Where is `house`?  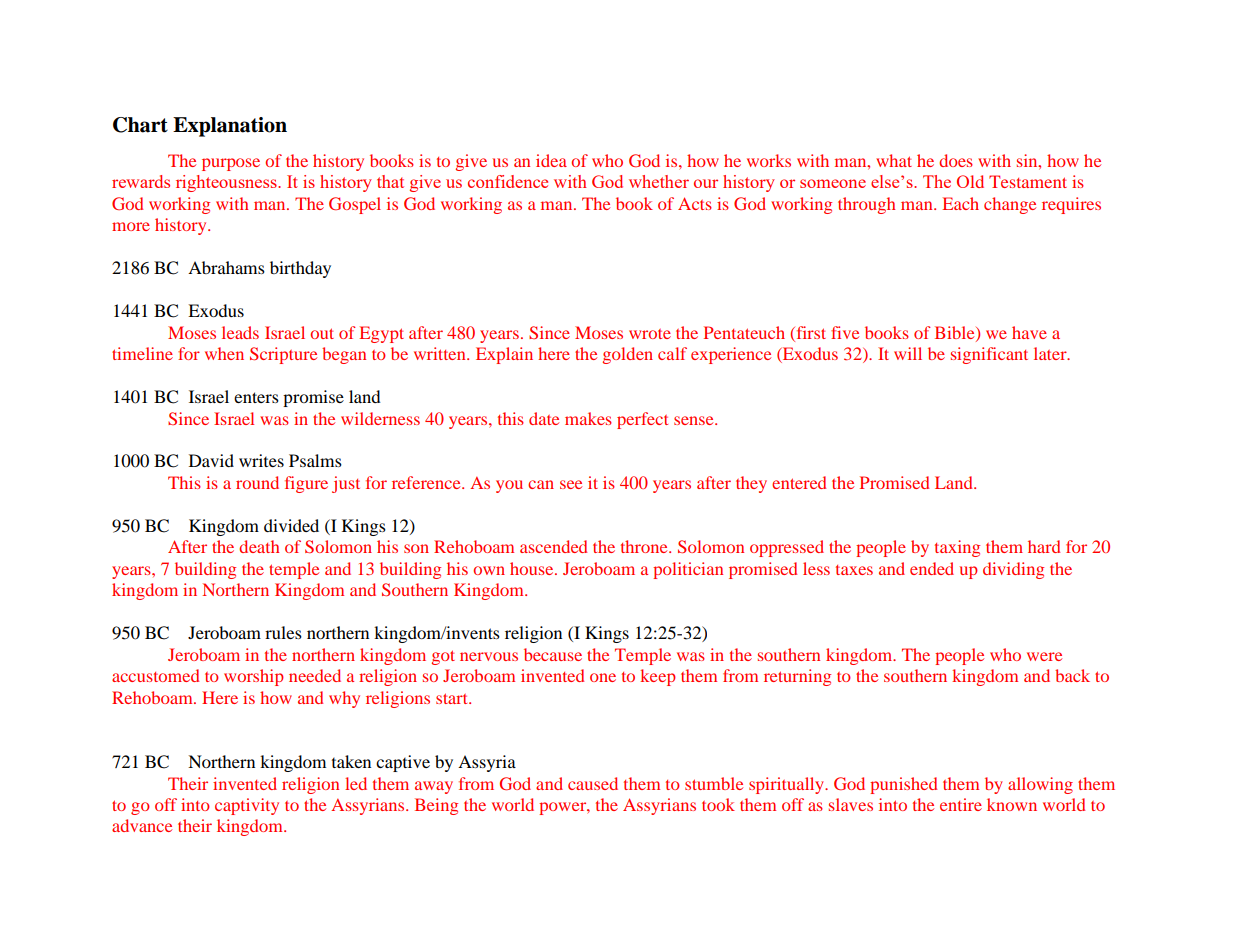
house is located at coordinates (533, 568).
